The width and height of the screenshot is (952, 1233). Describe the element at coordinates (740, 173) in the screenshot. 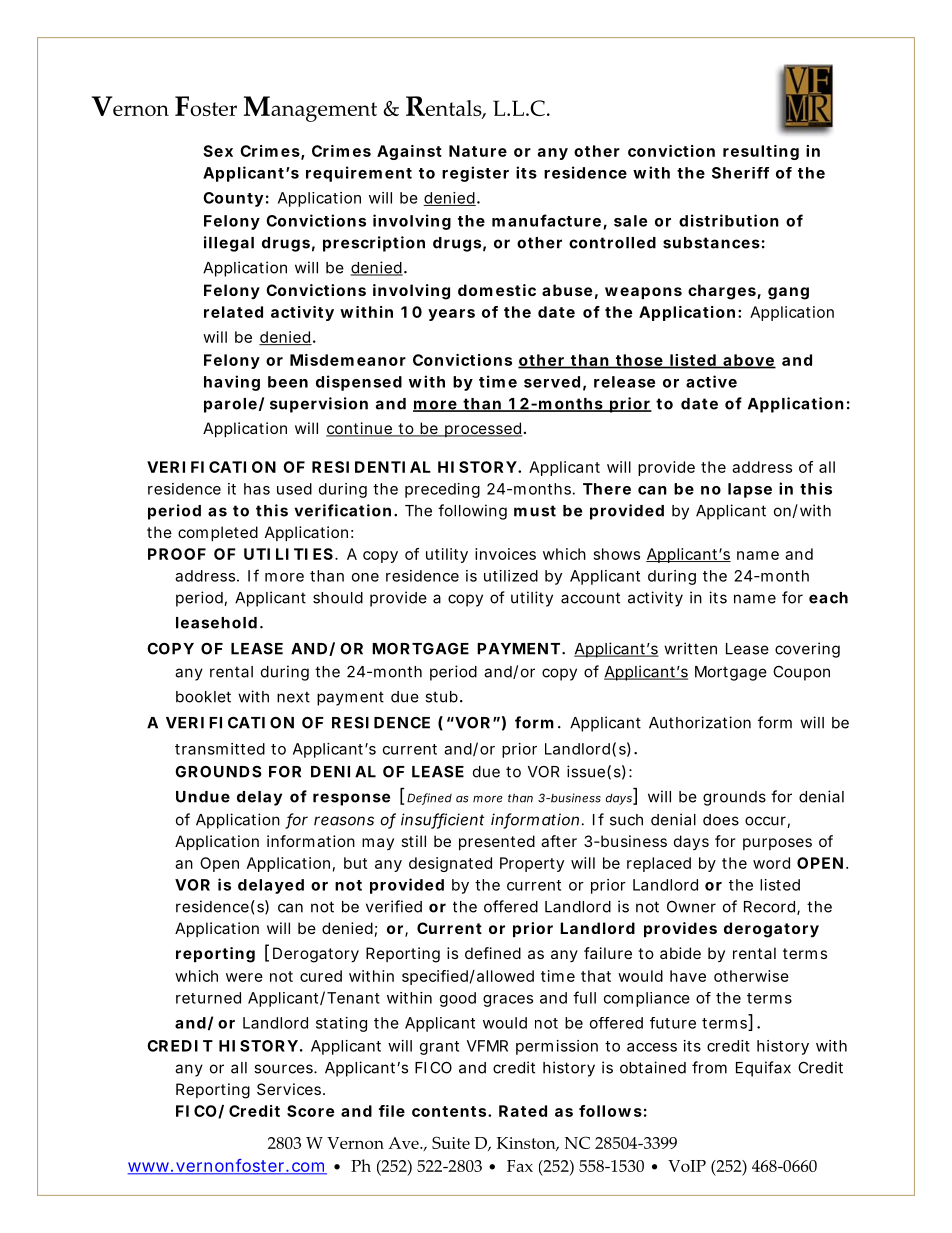

I see `Sheriff` at that location.
